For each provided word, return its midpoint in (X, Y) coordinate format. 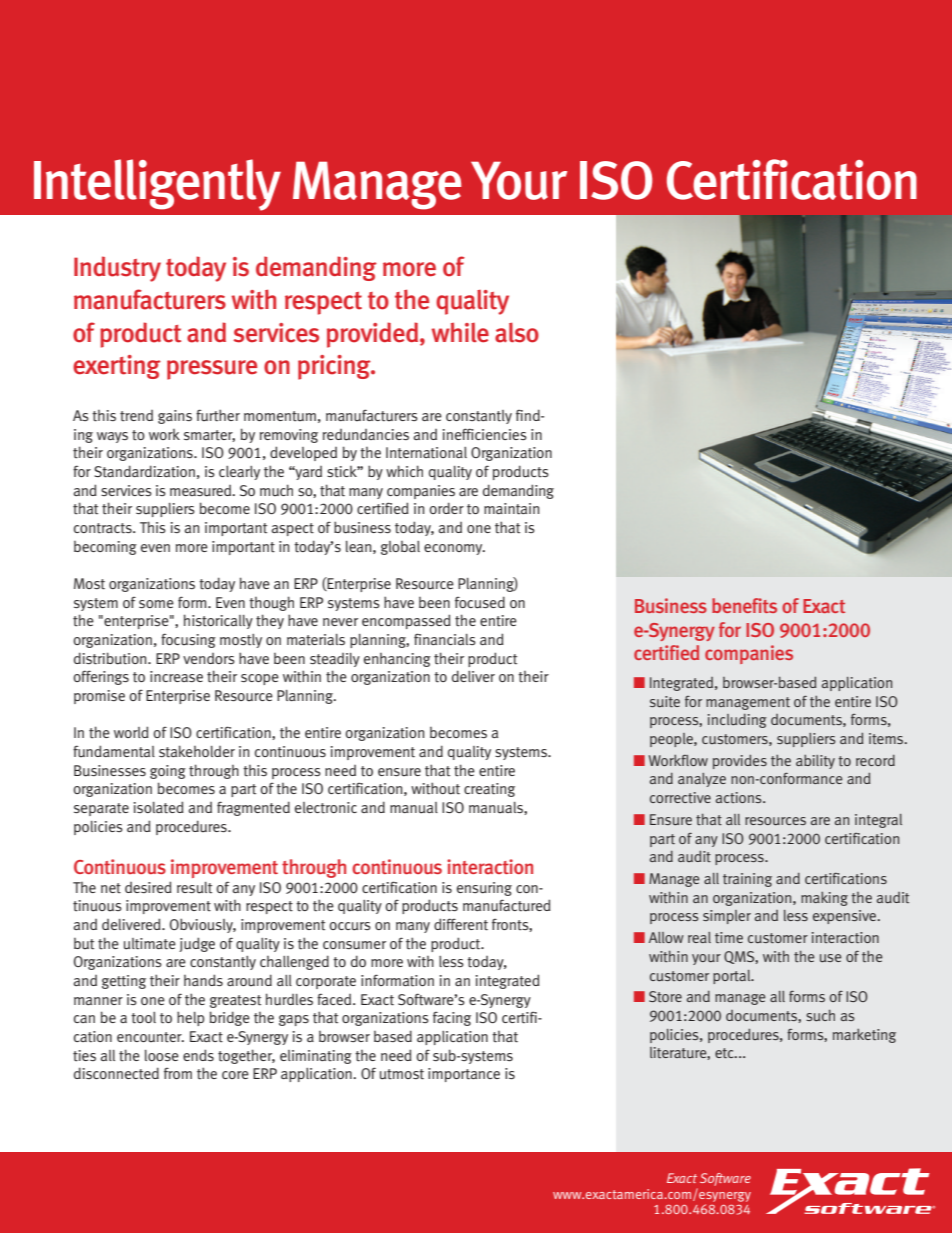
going (168, 772)
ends (198, 1055)
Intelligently (157, 185)
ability (815, 762)
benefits (744, 605)
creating (489, 790)
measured (201, 491)
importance (464, 1075)
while (460, 332)
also (517, 332)
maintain (511, 509)
